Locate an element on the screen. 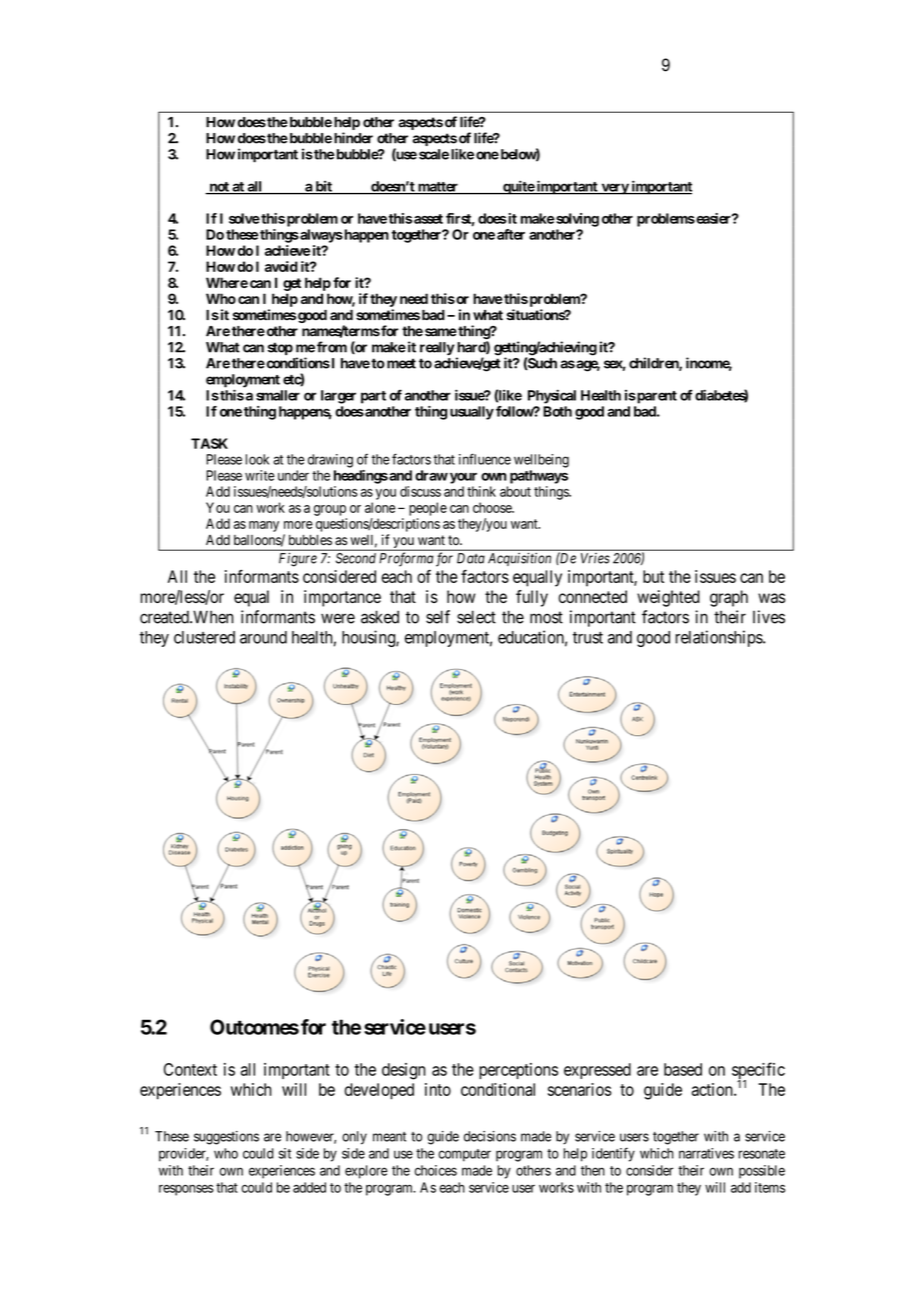 The height and width of the screenshot is (1308, 924). very is located at coordinates (614, 189).
